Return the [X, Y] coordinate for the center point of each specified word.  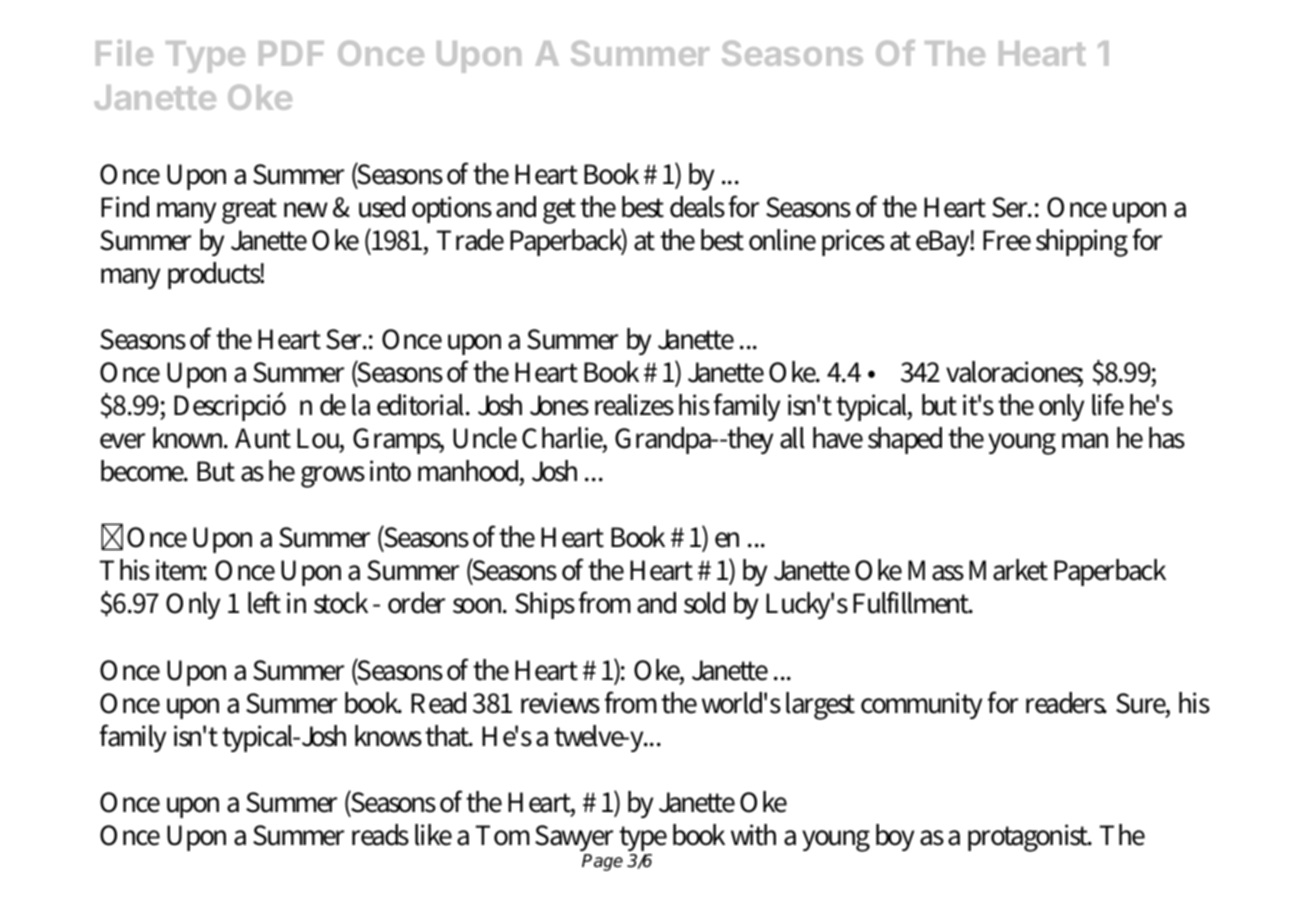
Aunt [263, 438]
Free [1007, 240]
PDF [291, 53]
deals [697, 207]
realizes [634, 405]
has [1167, 438]
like [433, 835]
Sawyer [574, 840]
